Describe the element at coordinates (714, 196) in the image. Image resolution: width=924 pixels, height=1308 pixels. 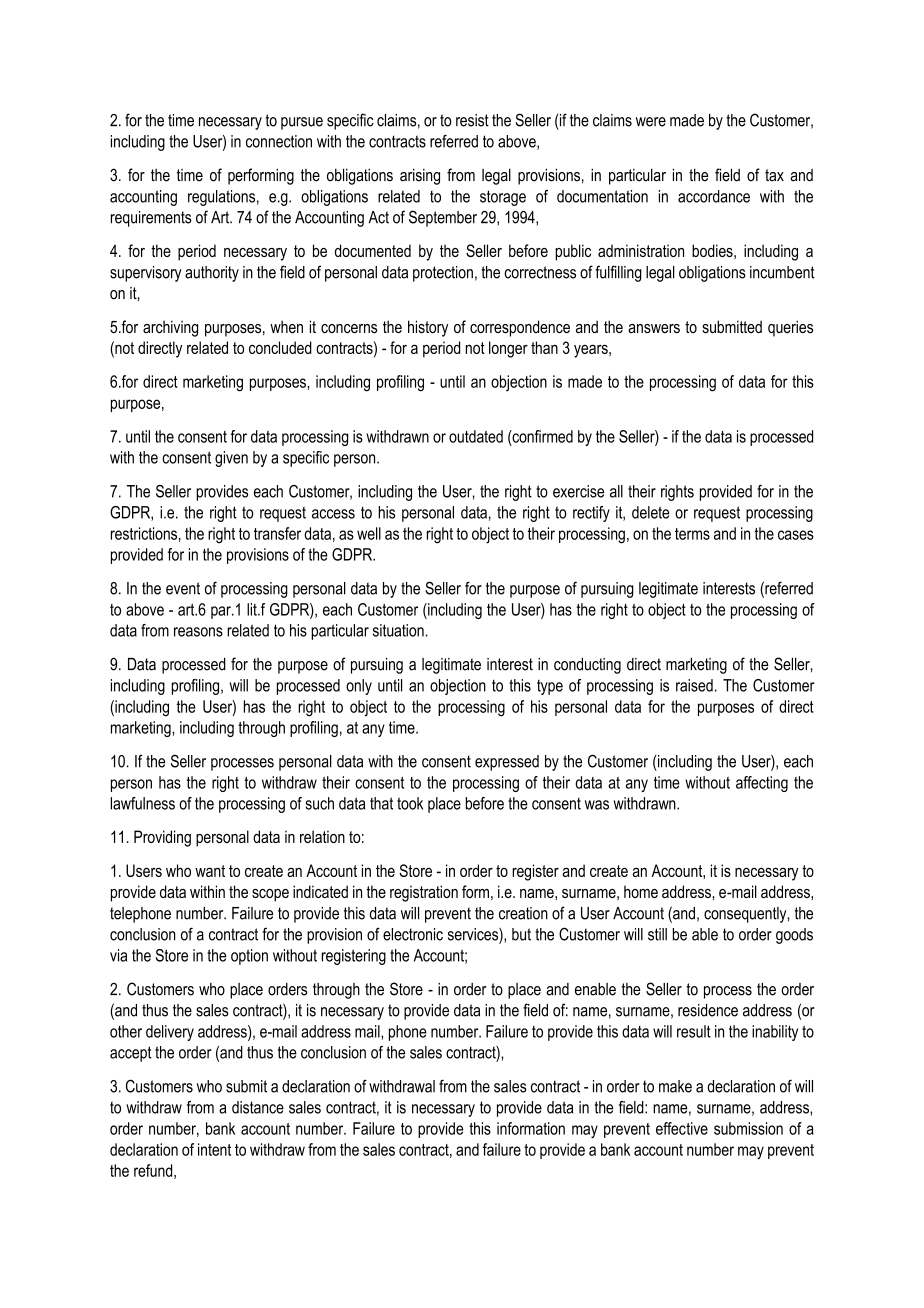
I see `accordance` at that location.
